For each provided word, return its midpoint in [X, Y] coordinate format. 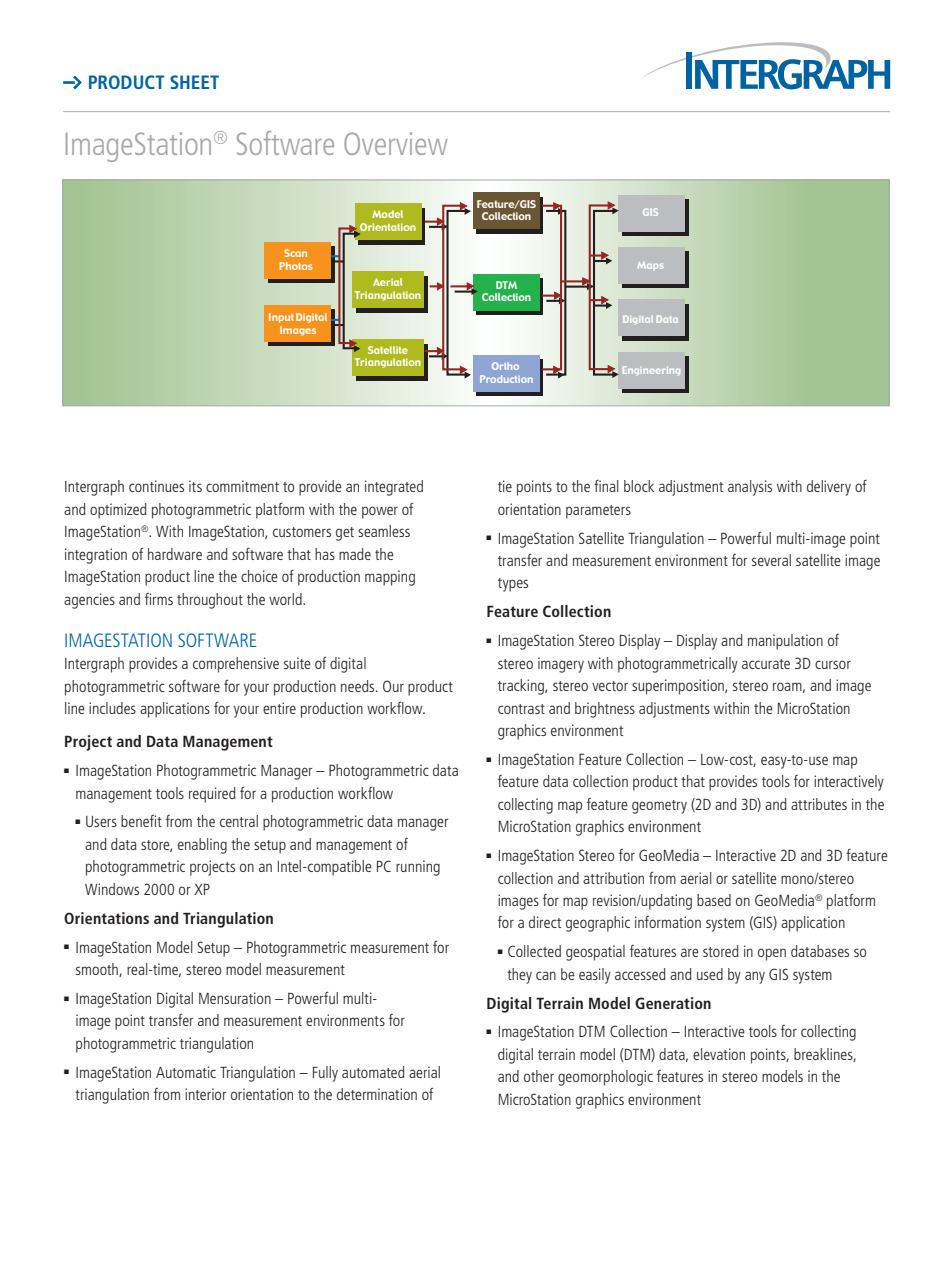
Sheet [194, 82]
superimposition [679, 687]
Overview [395, 143]
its [195, 486]
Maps [650, 266]
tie [505, 486]
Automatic [186, 1072]
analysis [750, 488]
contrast [521, 709]
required [212, 795]
